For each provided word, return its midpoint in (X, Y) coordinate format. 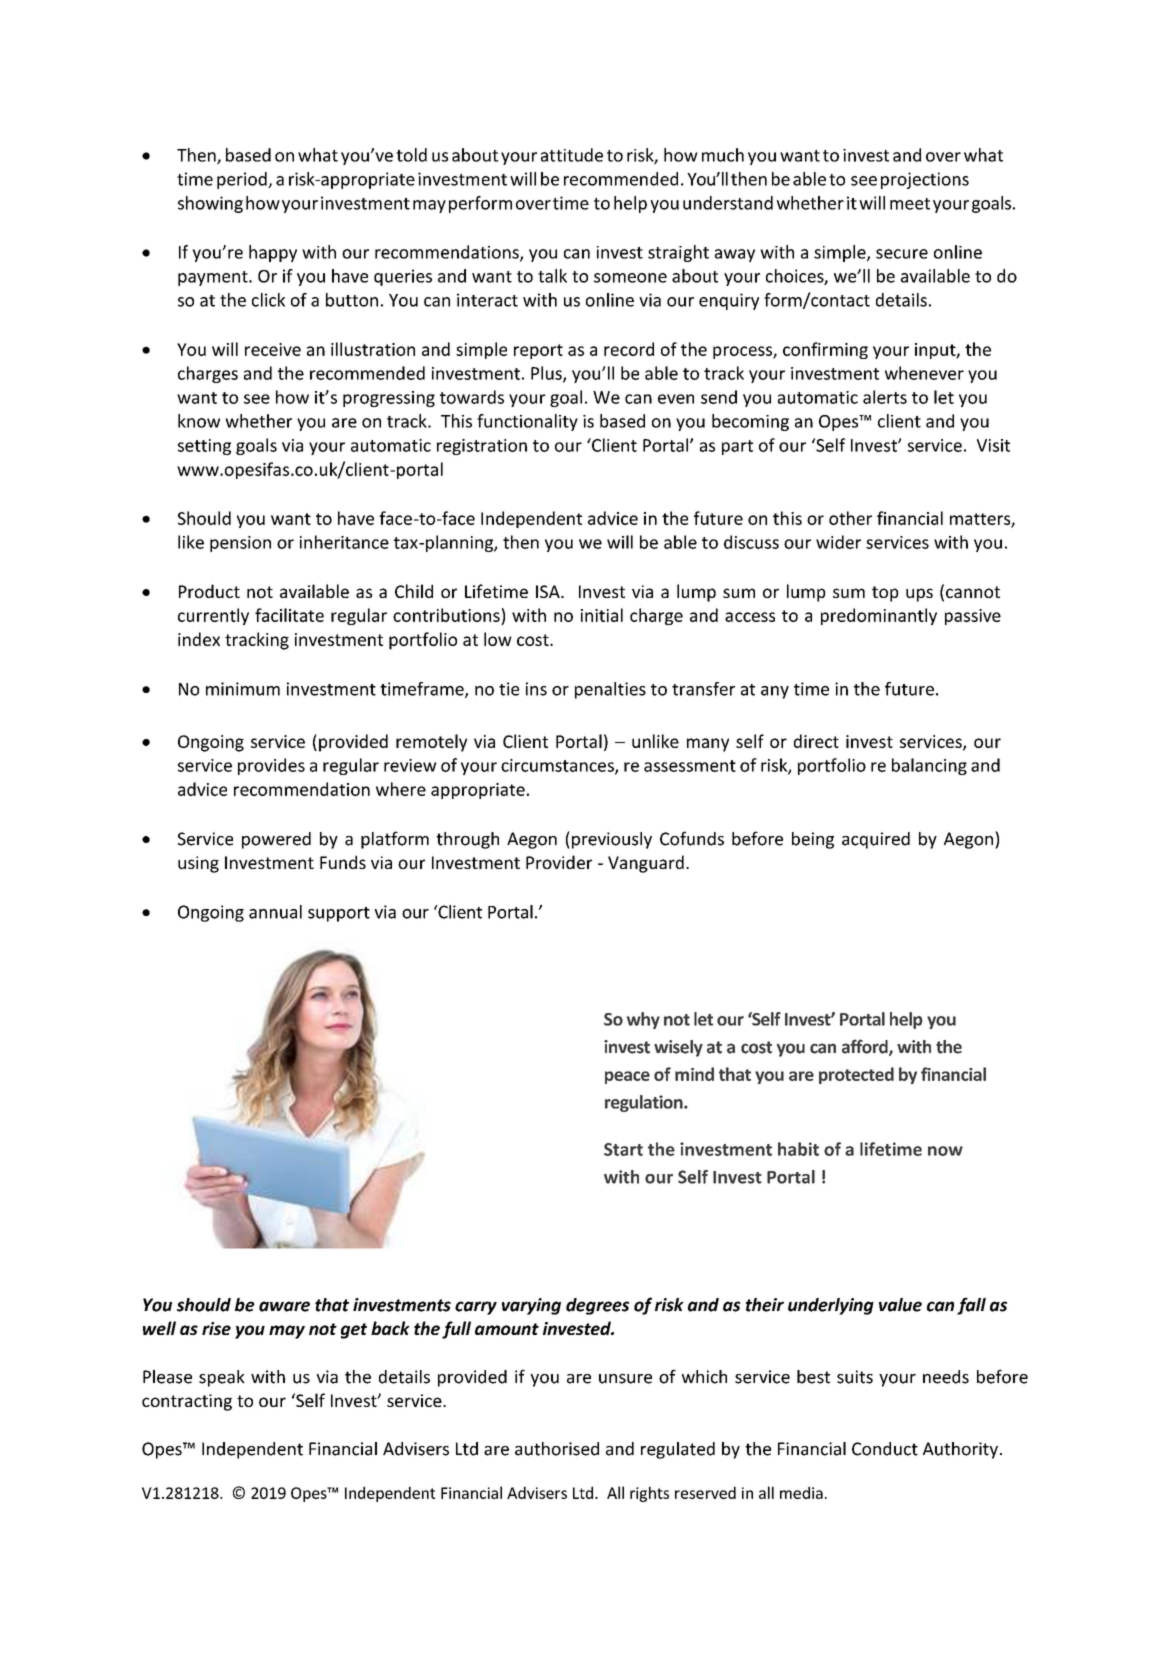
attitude (572, 155)
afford (866, 1047)
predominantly (879, 616)
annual (275, 912)
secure (902, 254)
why (643, 1020)
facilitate (289, 615)
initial (602, 615)
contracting (187, 1402)
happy (273, 253)
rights (649, 1494)
